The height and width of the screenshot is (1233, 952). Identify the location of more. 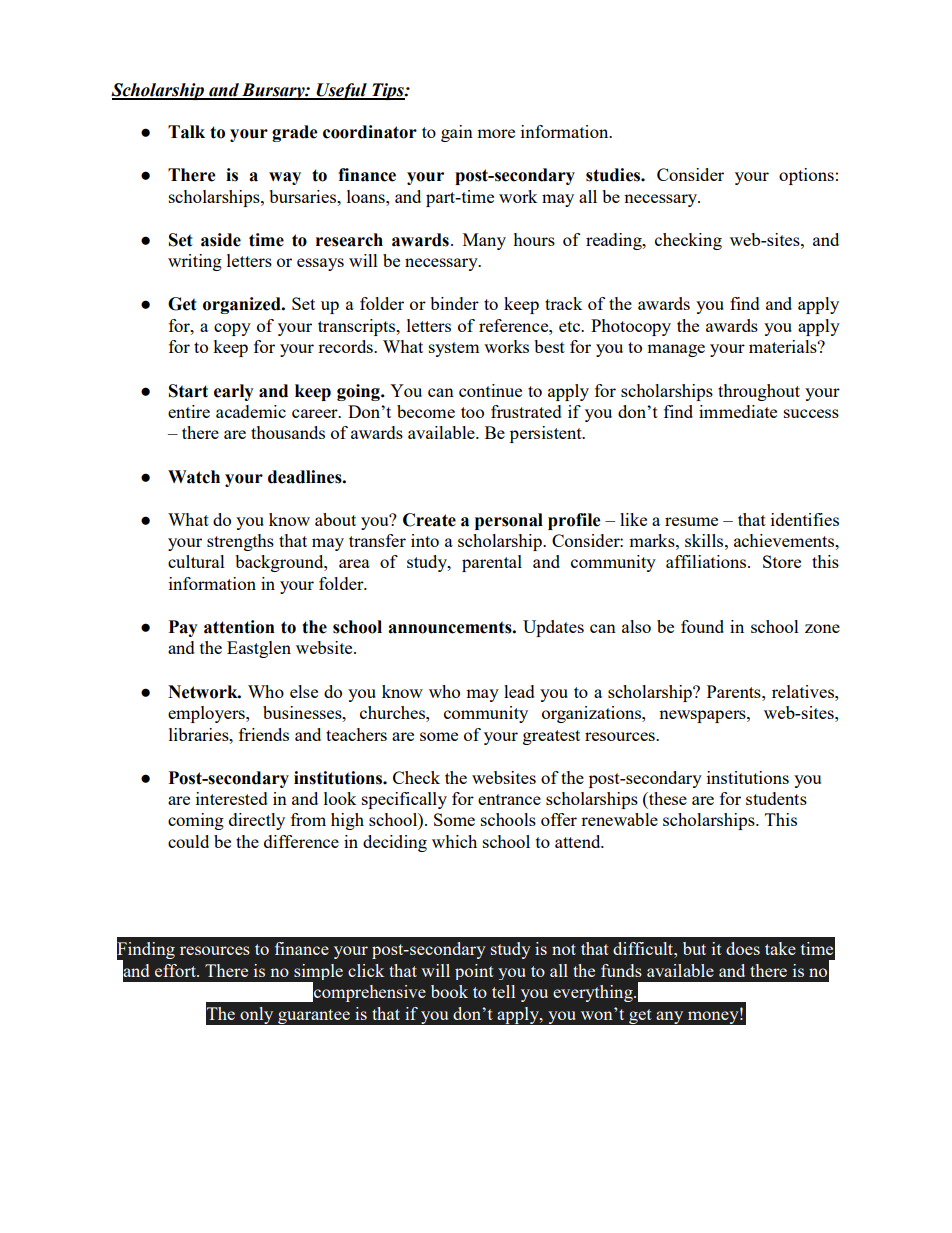
(496, 133).
